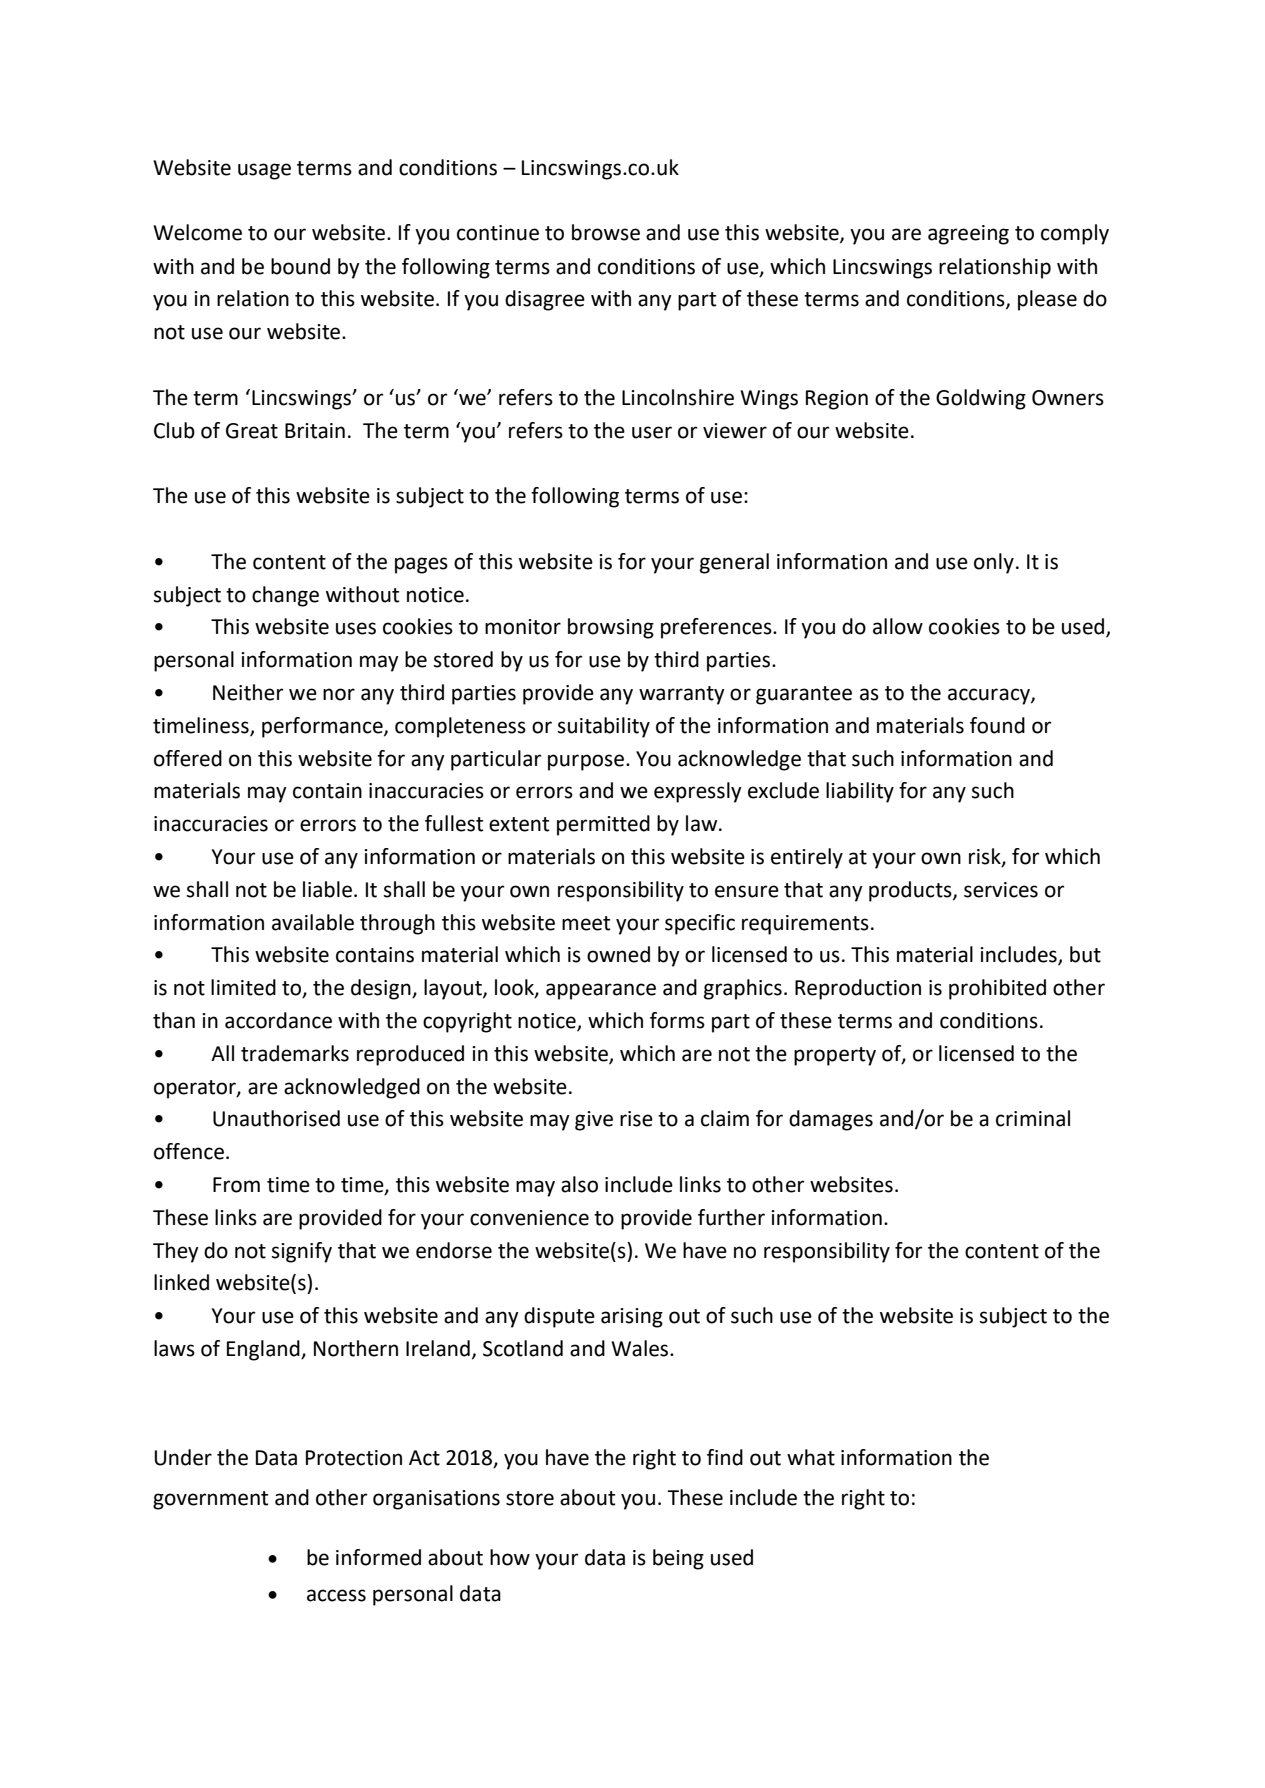 The height and width of the screenshot is (1788, 1265). What do you see at coordinates (264, 171) in the screenshot?
I see `usage` at bounding box center [264, 171].
